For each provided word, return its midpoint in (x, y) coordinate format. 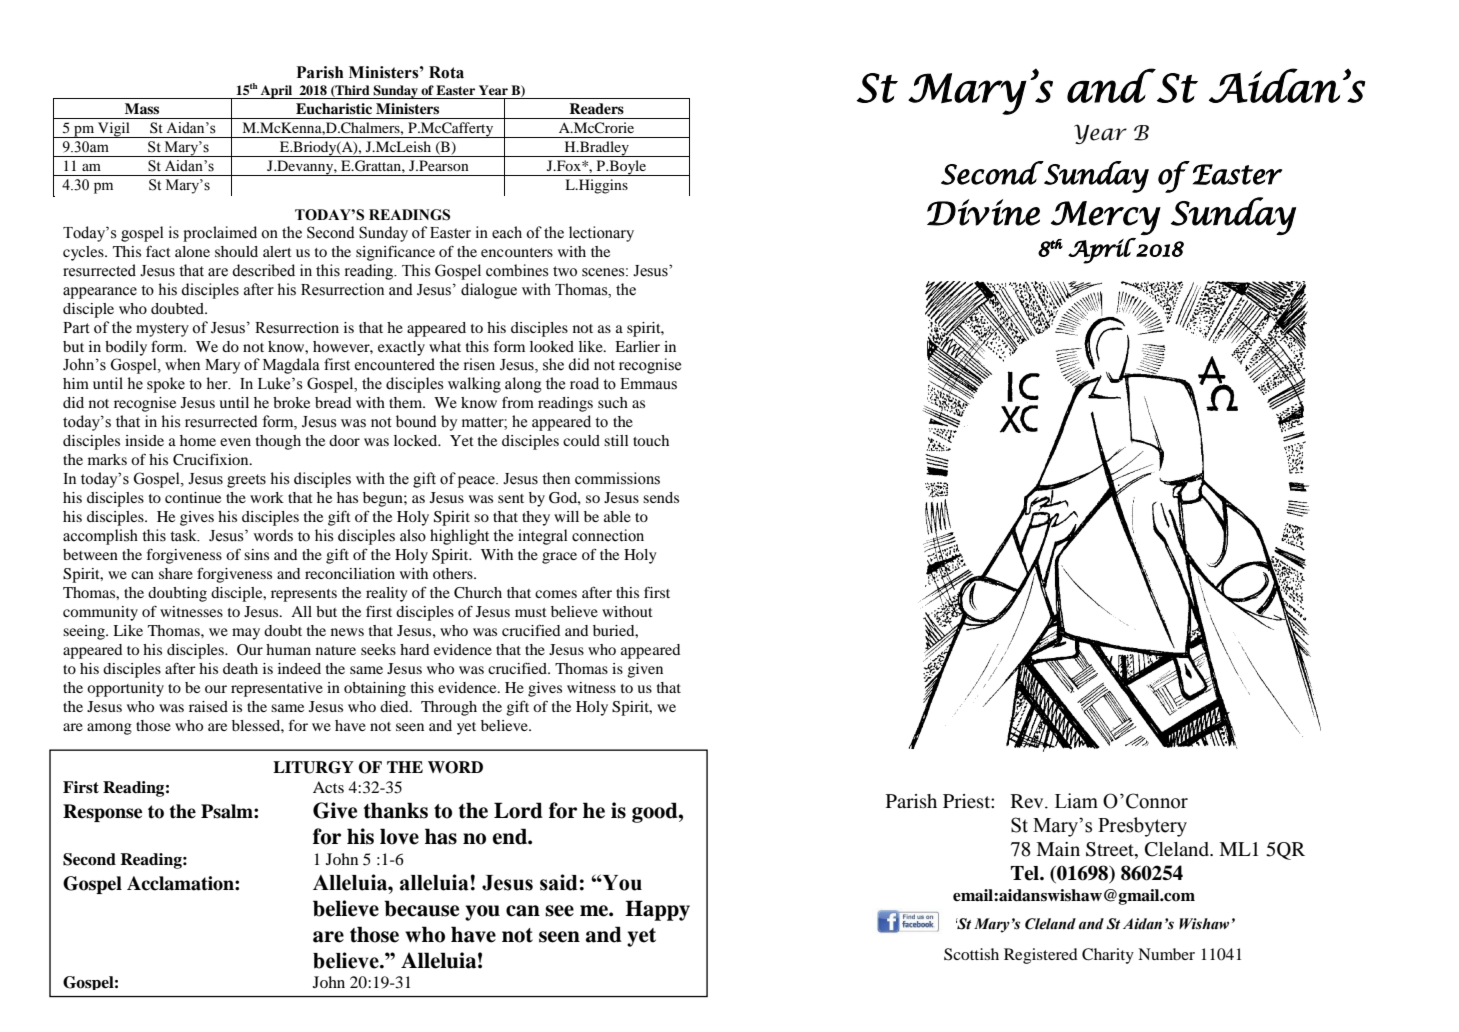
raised (208, 706)
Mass (142, 108)
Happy (657, 910)
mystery (162, 330)
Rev (1028, 801)
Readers (596, 108)
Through (449, 708)
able (617, 516)
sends (661, 497)
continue (193, 497)
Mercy (1106, 218)
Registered (1041, 956)
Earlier (637, 346)
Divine (983, 212)
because (421, 908)
